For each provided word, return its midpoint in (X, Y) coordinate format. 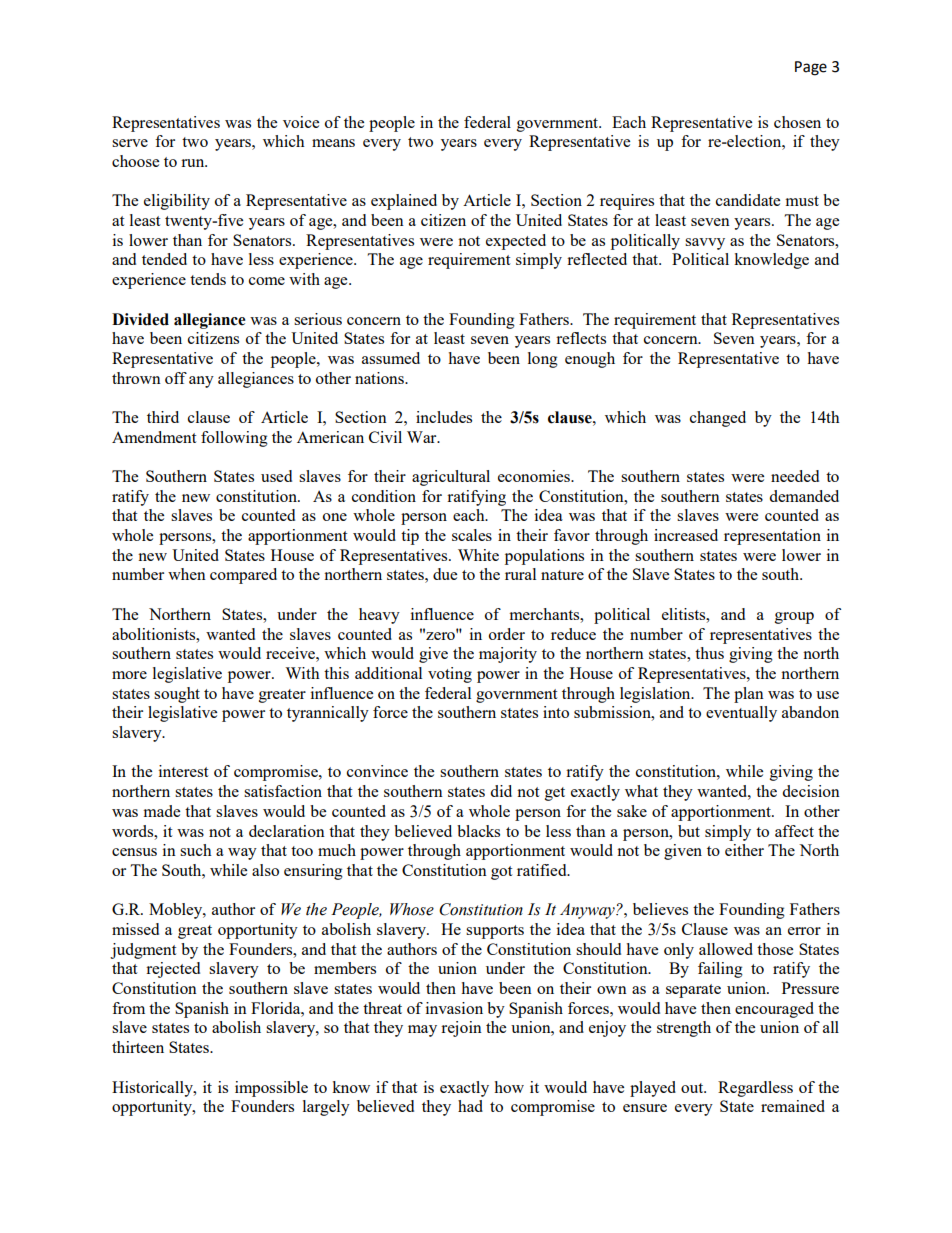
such (196, 850)
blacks (478, 831)
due (445, 574)
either (744, 850)
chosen (797, 122)
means (333, 143)
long (543, 360)
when (187, 574)
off (176, 378)
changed (718, 419)
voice (301, 122)
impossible (271, 1089)
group (794, 618)
